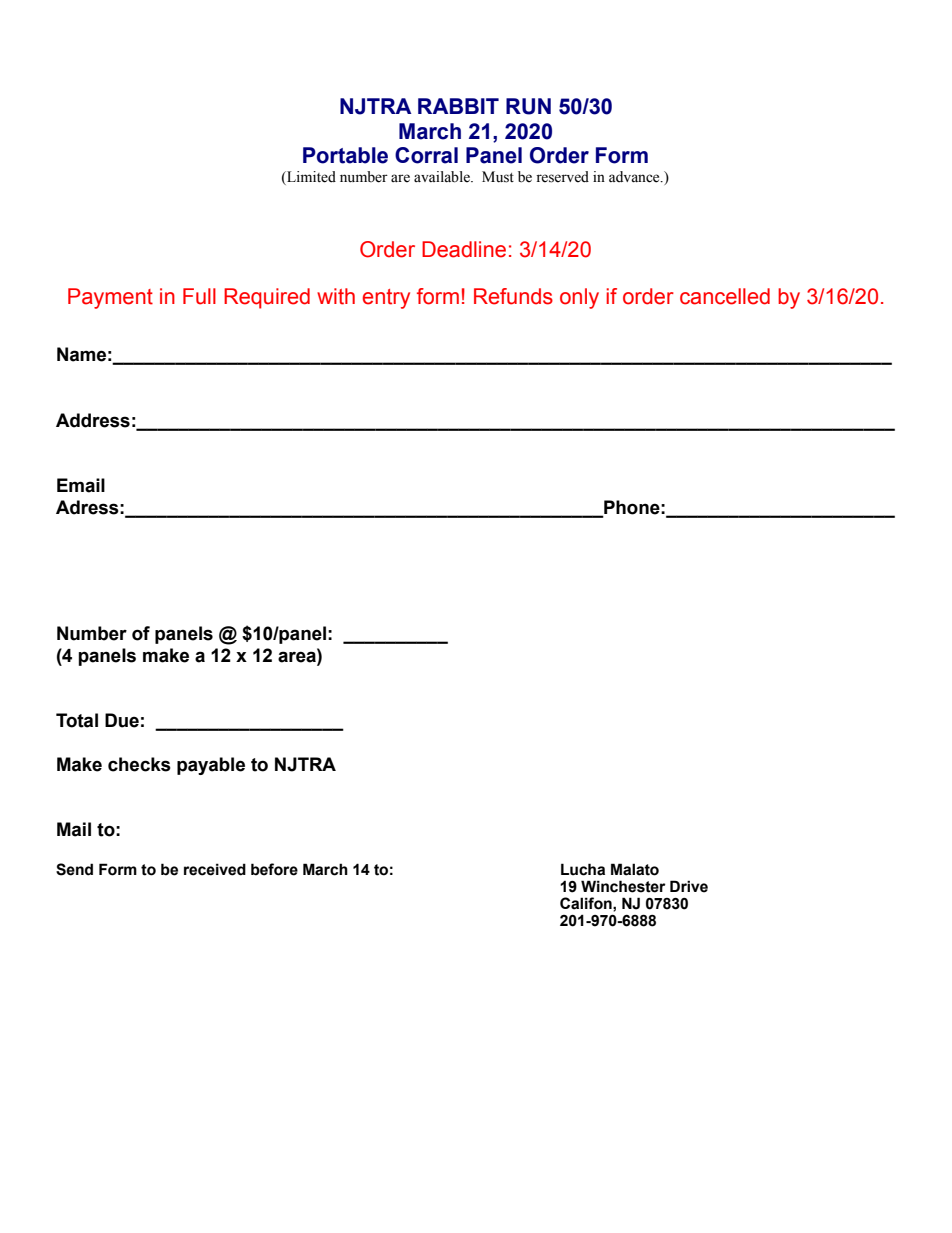 This screenshot has width=952, height=1233. What do you see at coordinates (310, 178) in the screenshot?
I see `Limited` at bounding box center [310, 178].
